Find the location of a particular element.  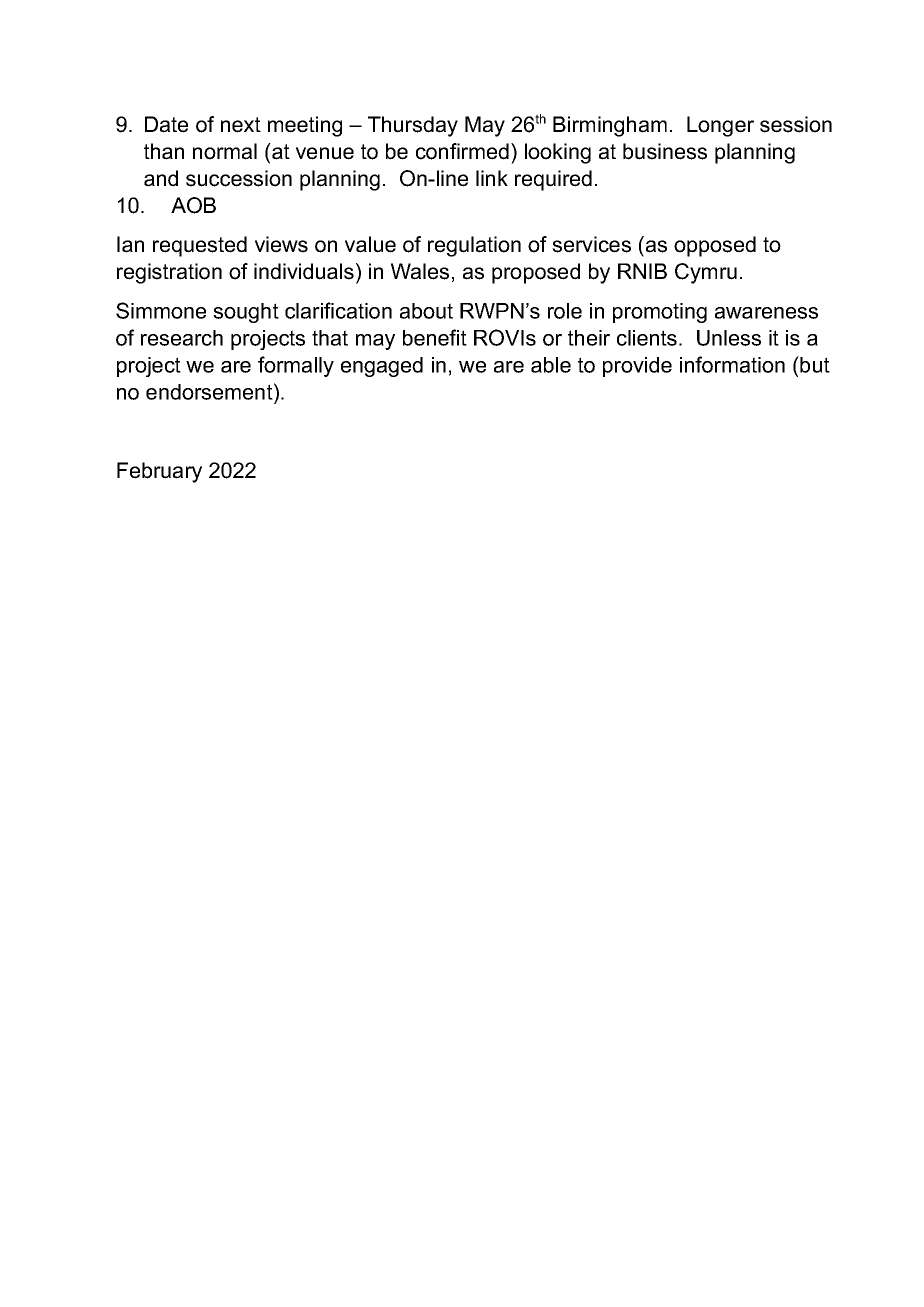

research is located at coordinates (182, 338).
